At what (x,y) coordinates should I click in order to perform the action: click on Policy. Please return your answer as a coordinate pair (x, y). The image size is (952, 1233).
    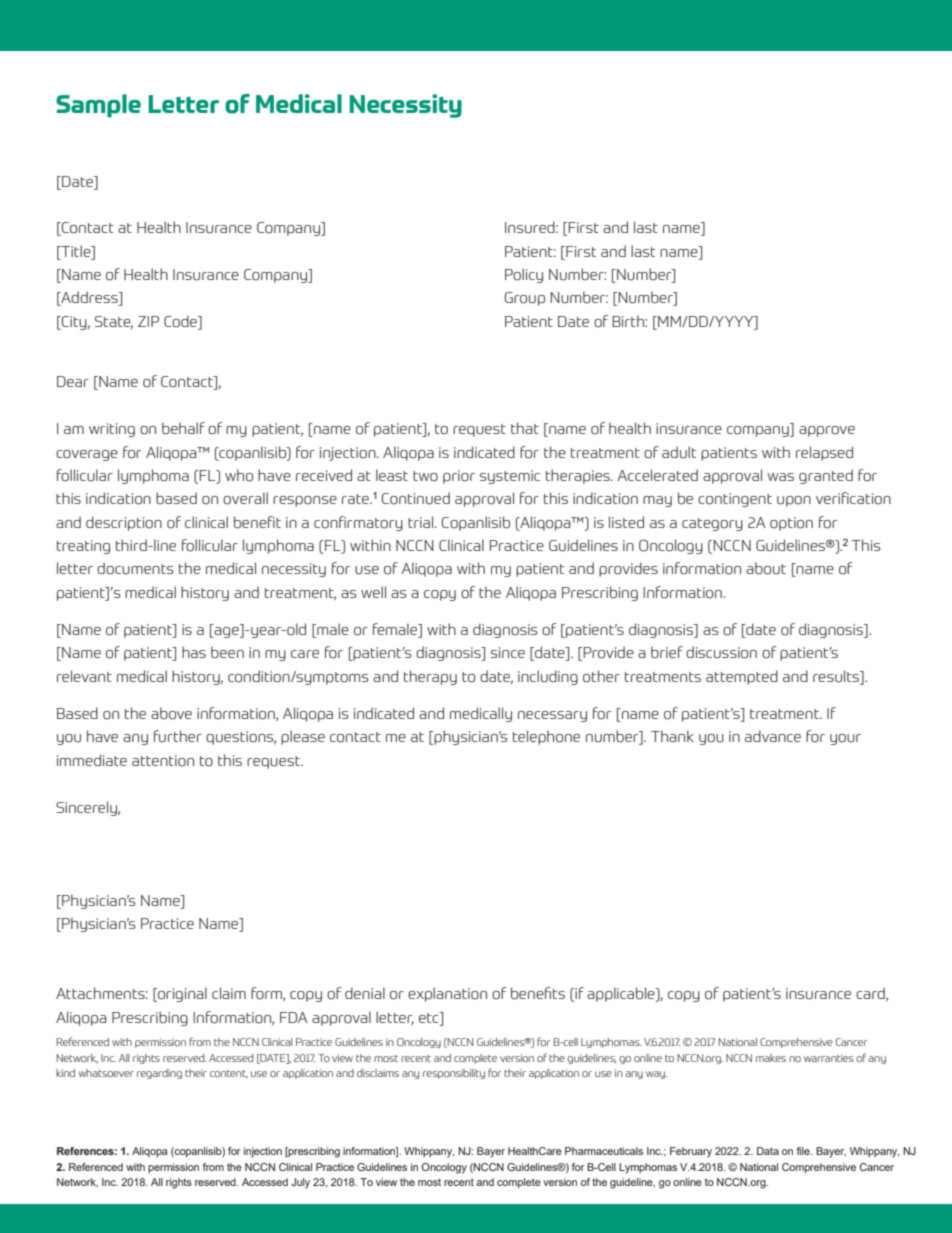
    Looking at the image, I should click on (524, 275).
